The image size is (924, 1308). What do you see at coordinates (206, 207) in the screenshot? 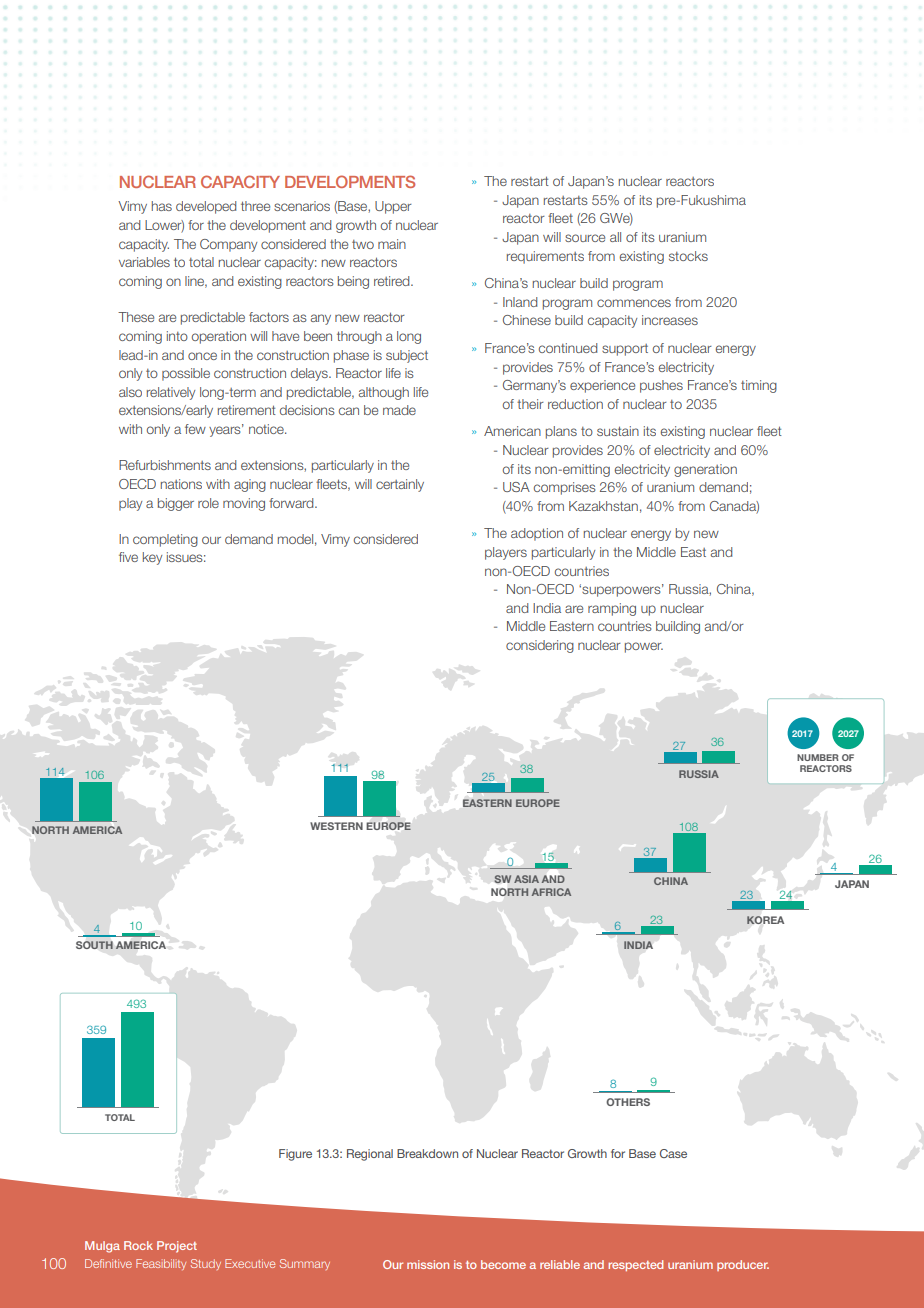
I see `developed` at bounding box center [206, 207].
